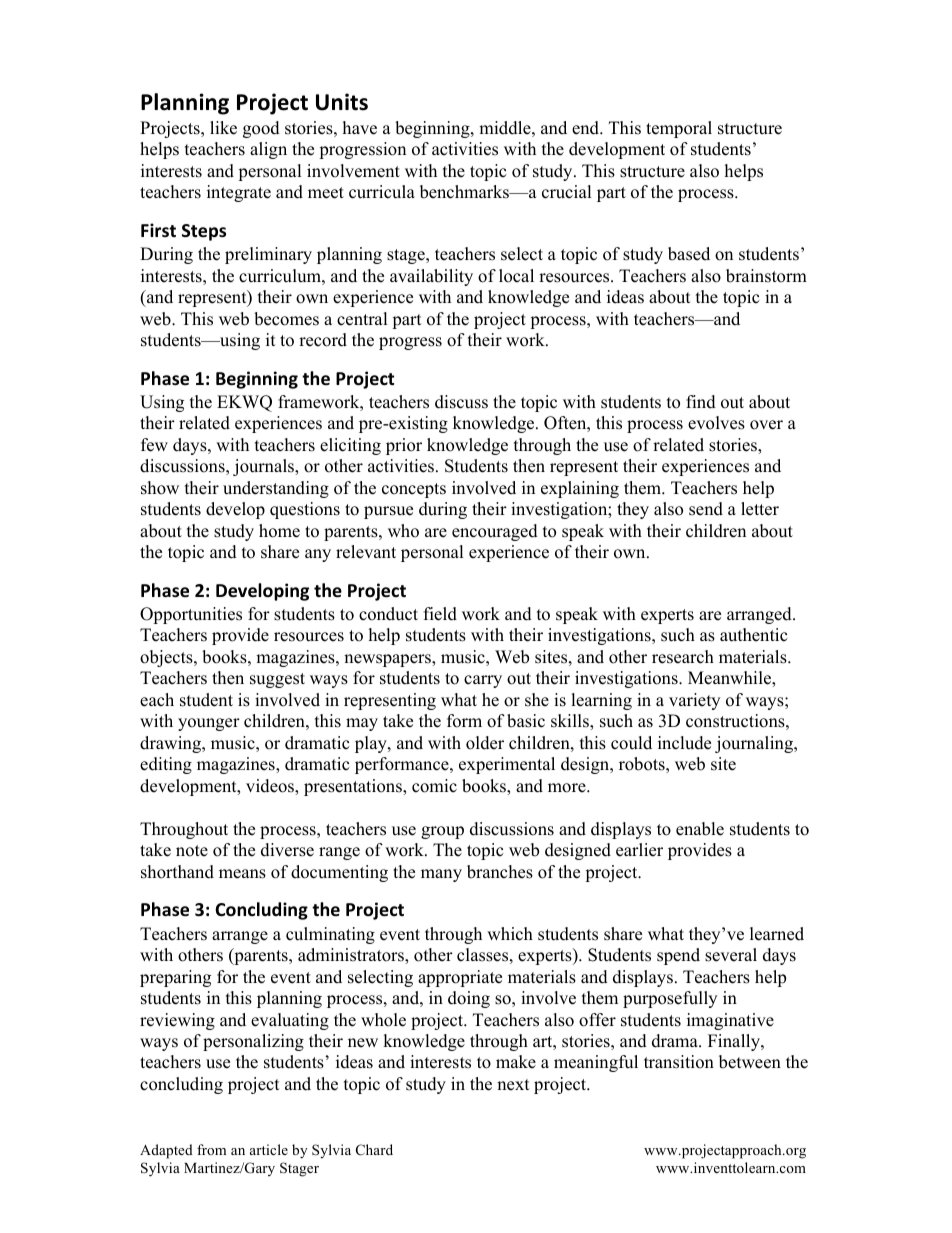  Describe the element at coordinates (513, 1085) in the screenshot. I see `next` at that location.
